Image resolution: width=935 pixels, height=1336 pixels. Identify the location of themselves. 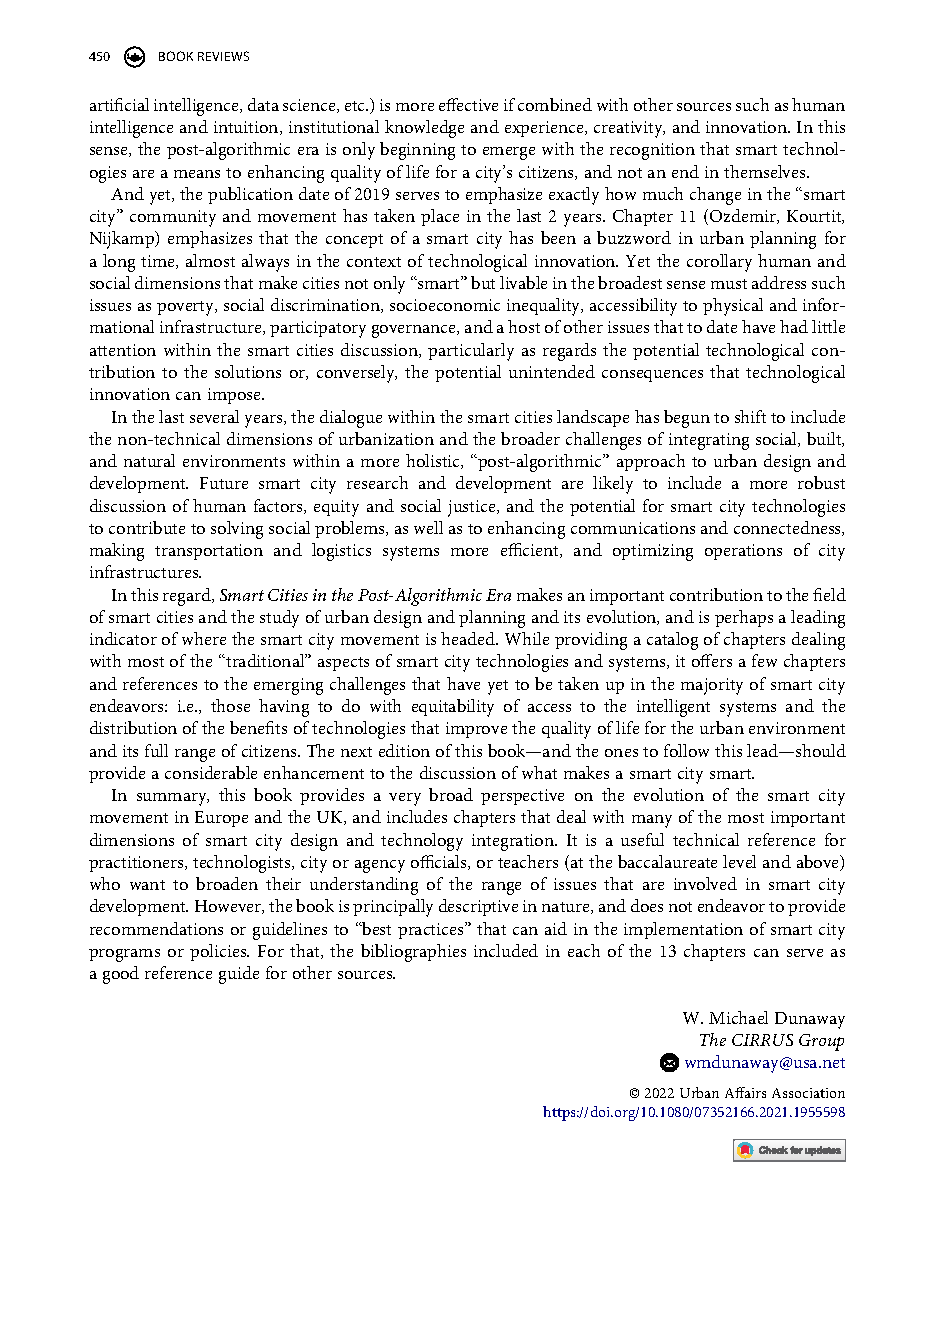
(766, 171).
